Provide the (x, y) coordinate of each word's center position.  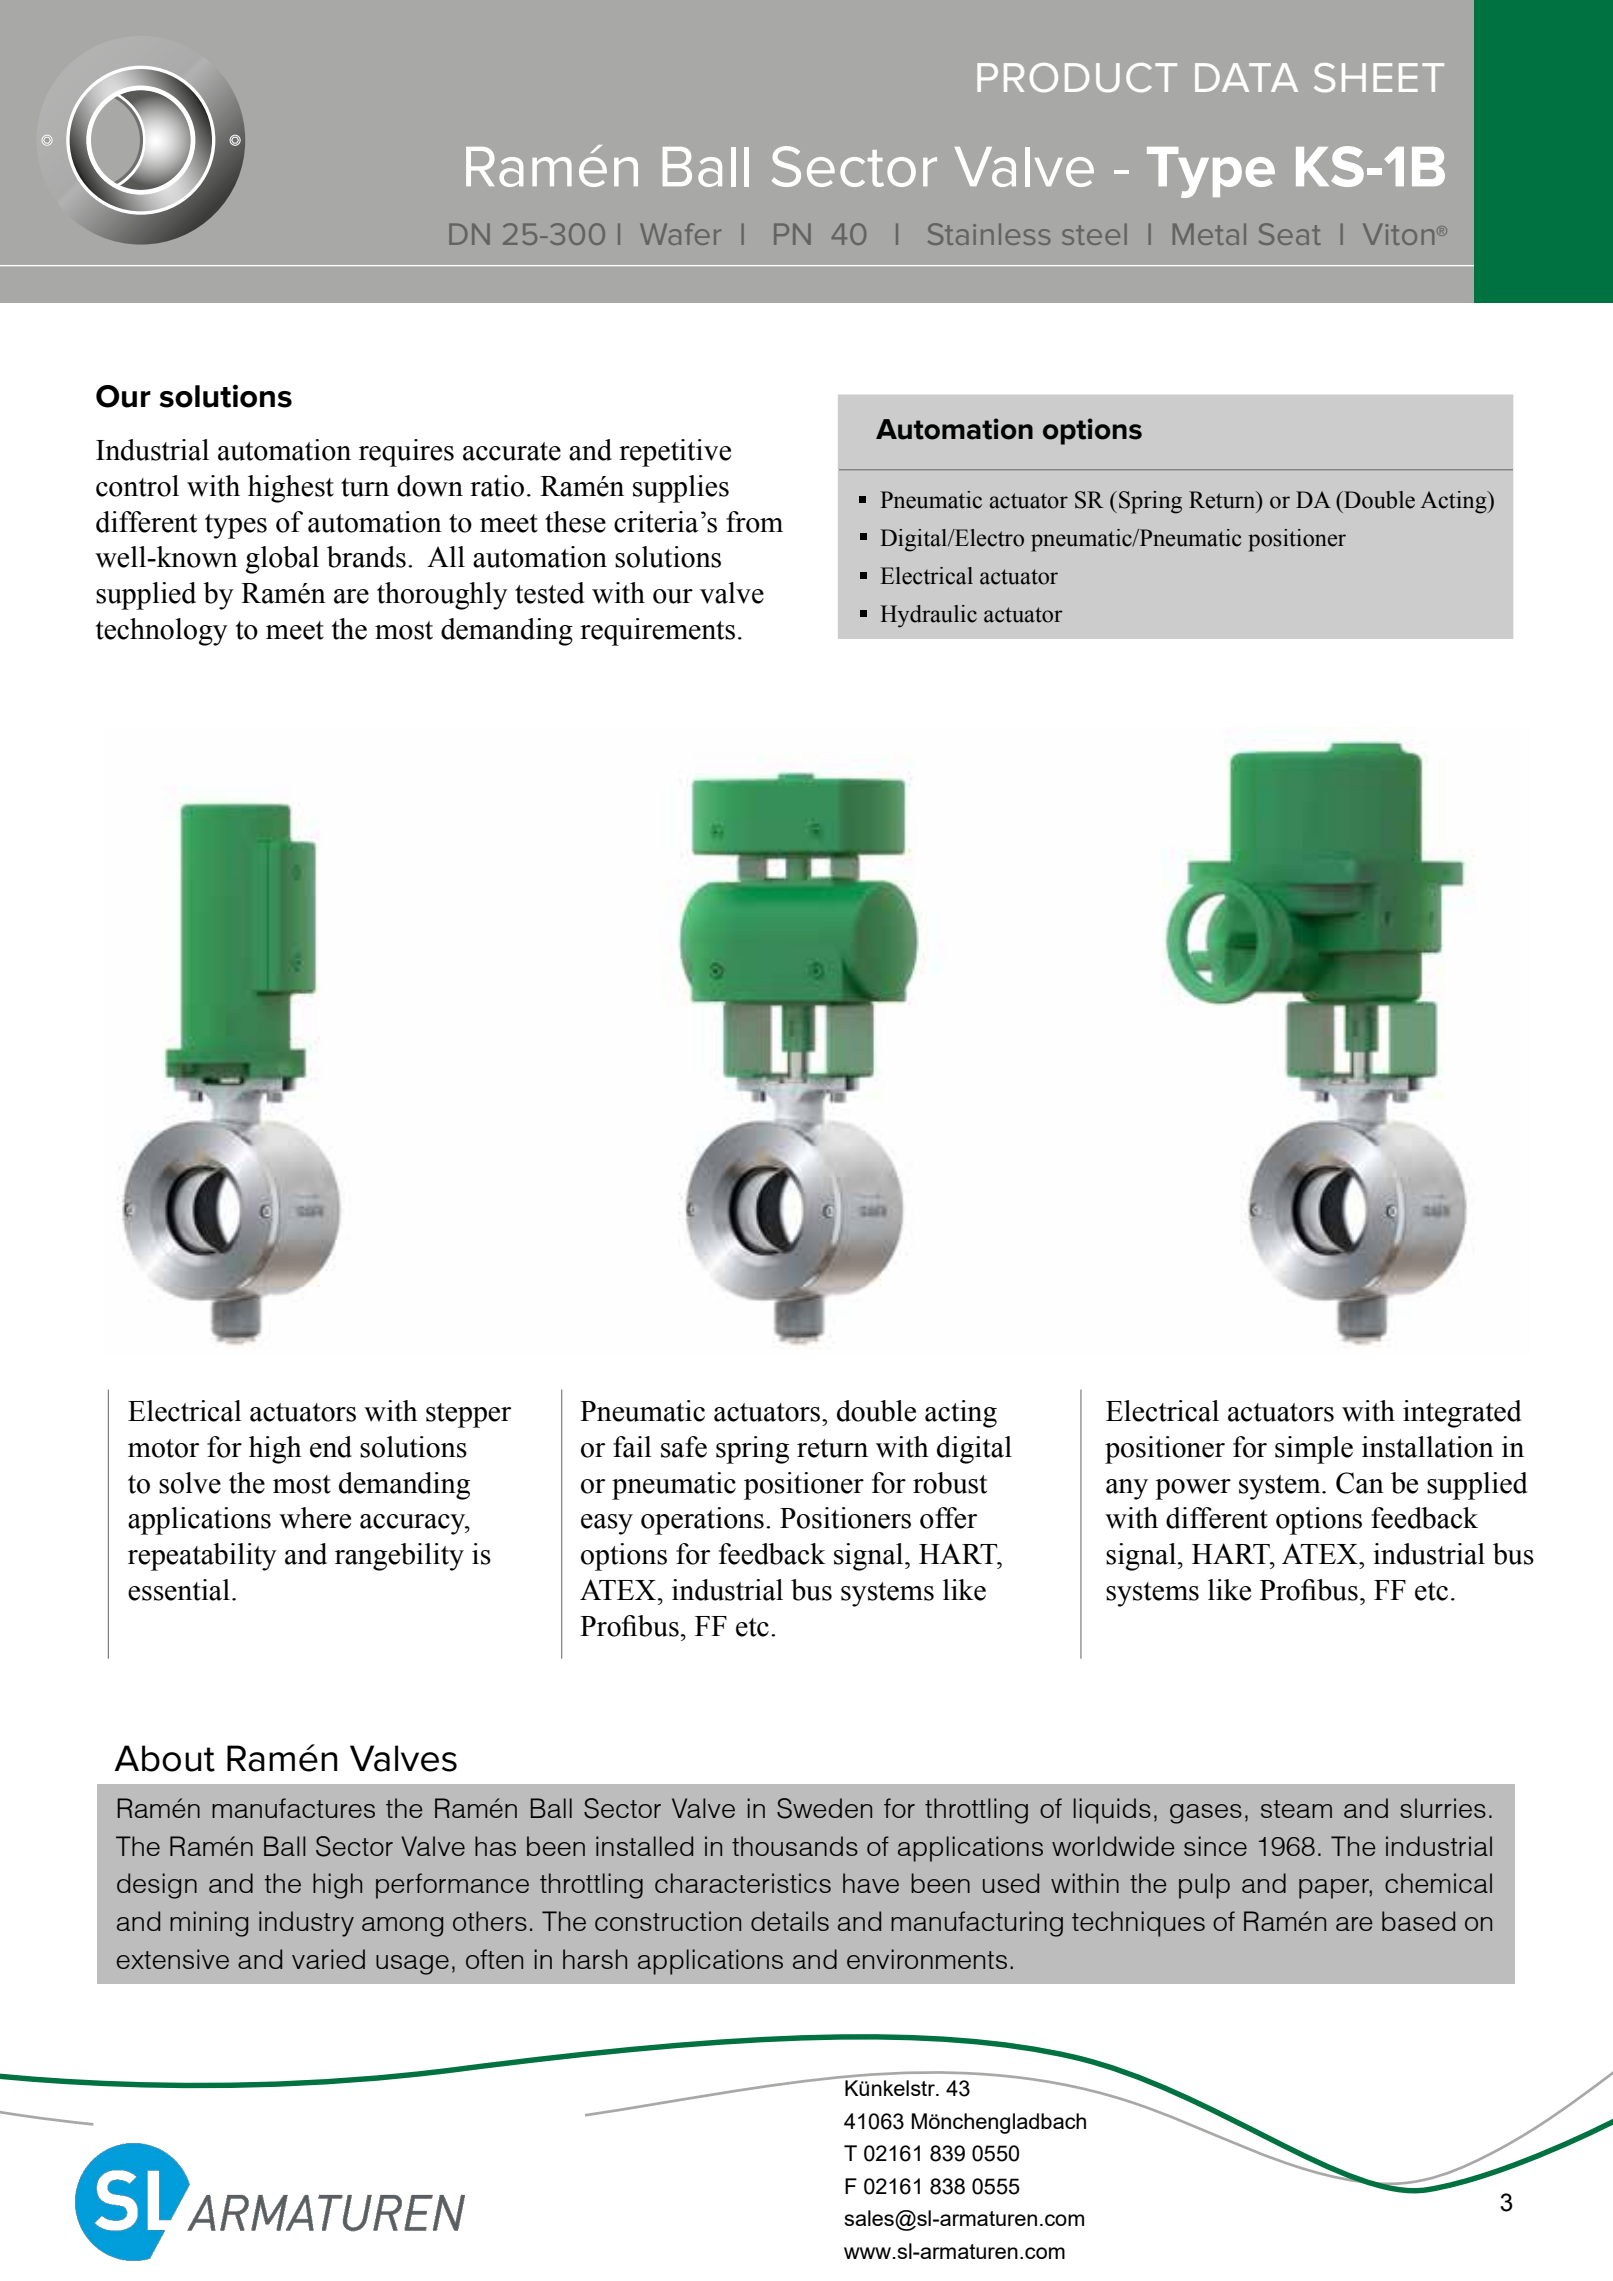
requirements (657, 632)
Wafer (680, 234)
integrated (1462, 1414)
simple (1314, 1450)
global (282, 560)
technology (162, 632)
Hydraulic (928, 616)
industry (306, 1924)
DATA (1246, 77)
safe (684, 1447)
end (331, 1447)
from (754, 522)
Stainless (989, 234)
